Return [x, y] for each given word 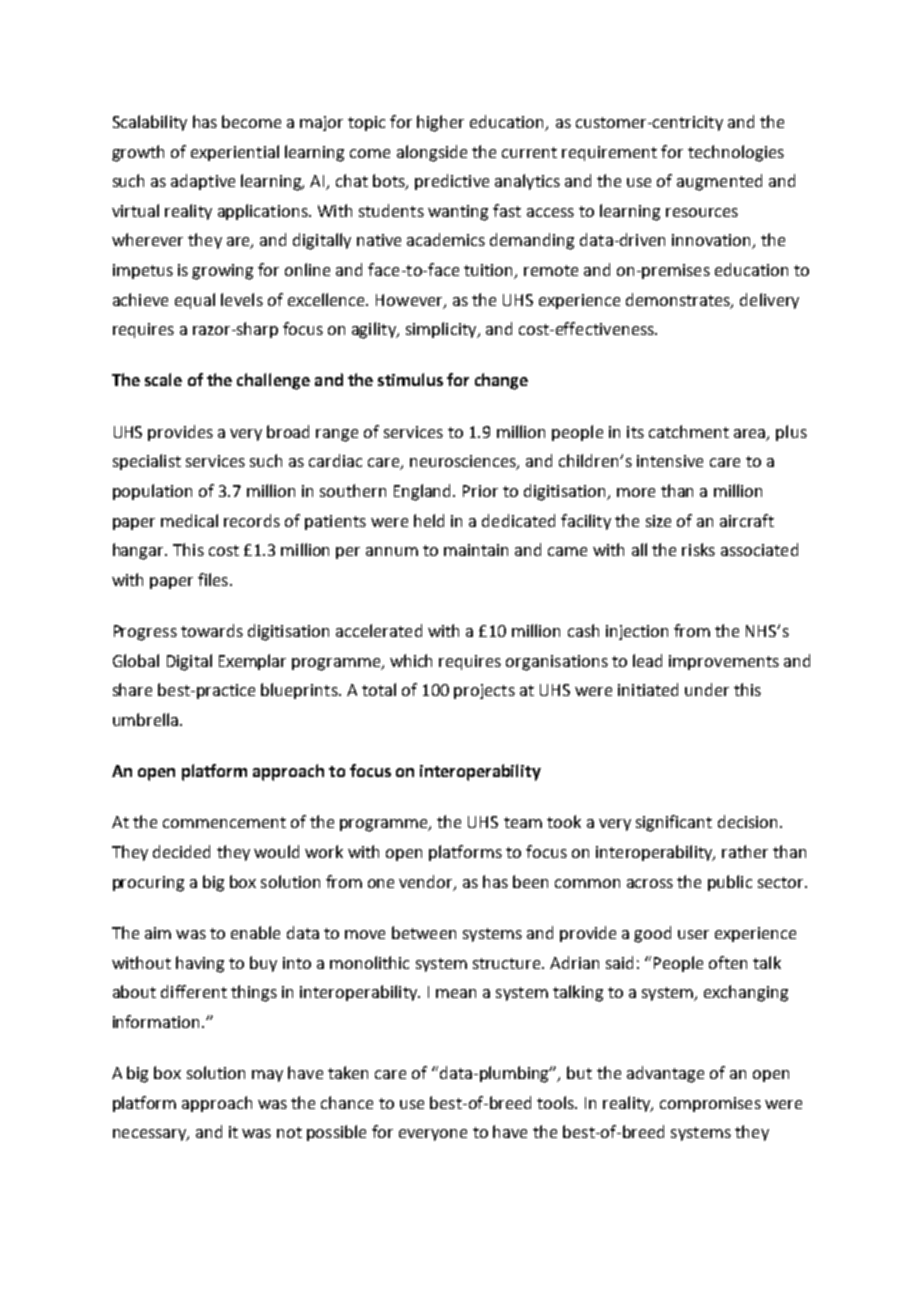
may [267, 1076]
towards [212, 630]
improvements [724, 662]
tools [557, 1102]
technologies [736, 153]
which [411, 660]
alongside [432, 153]
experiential [235, 153]
